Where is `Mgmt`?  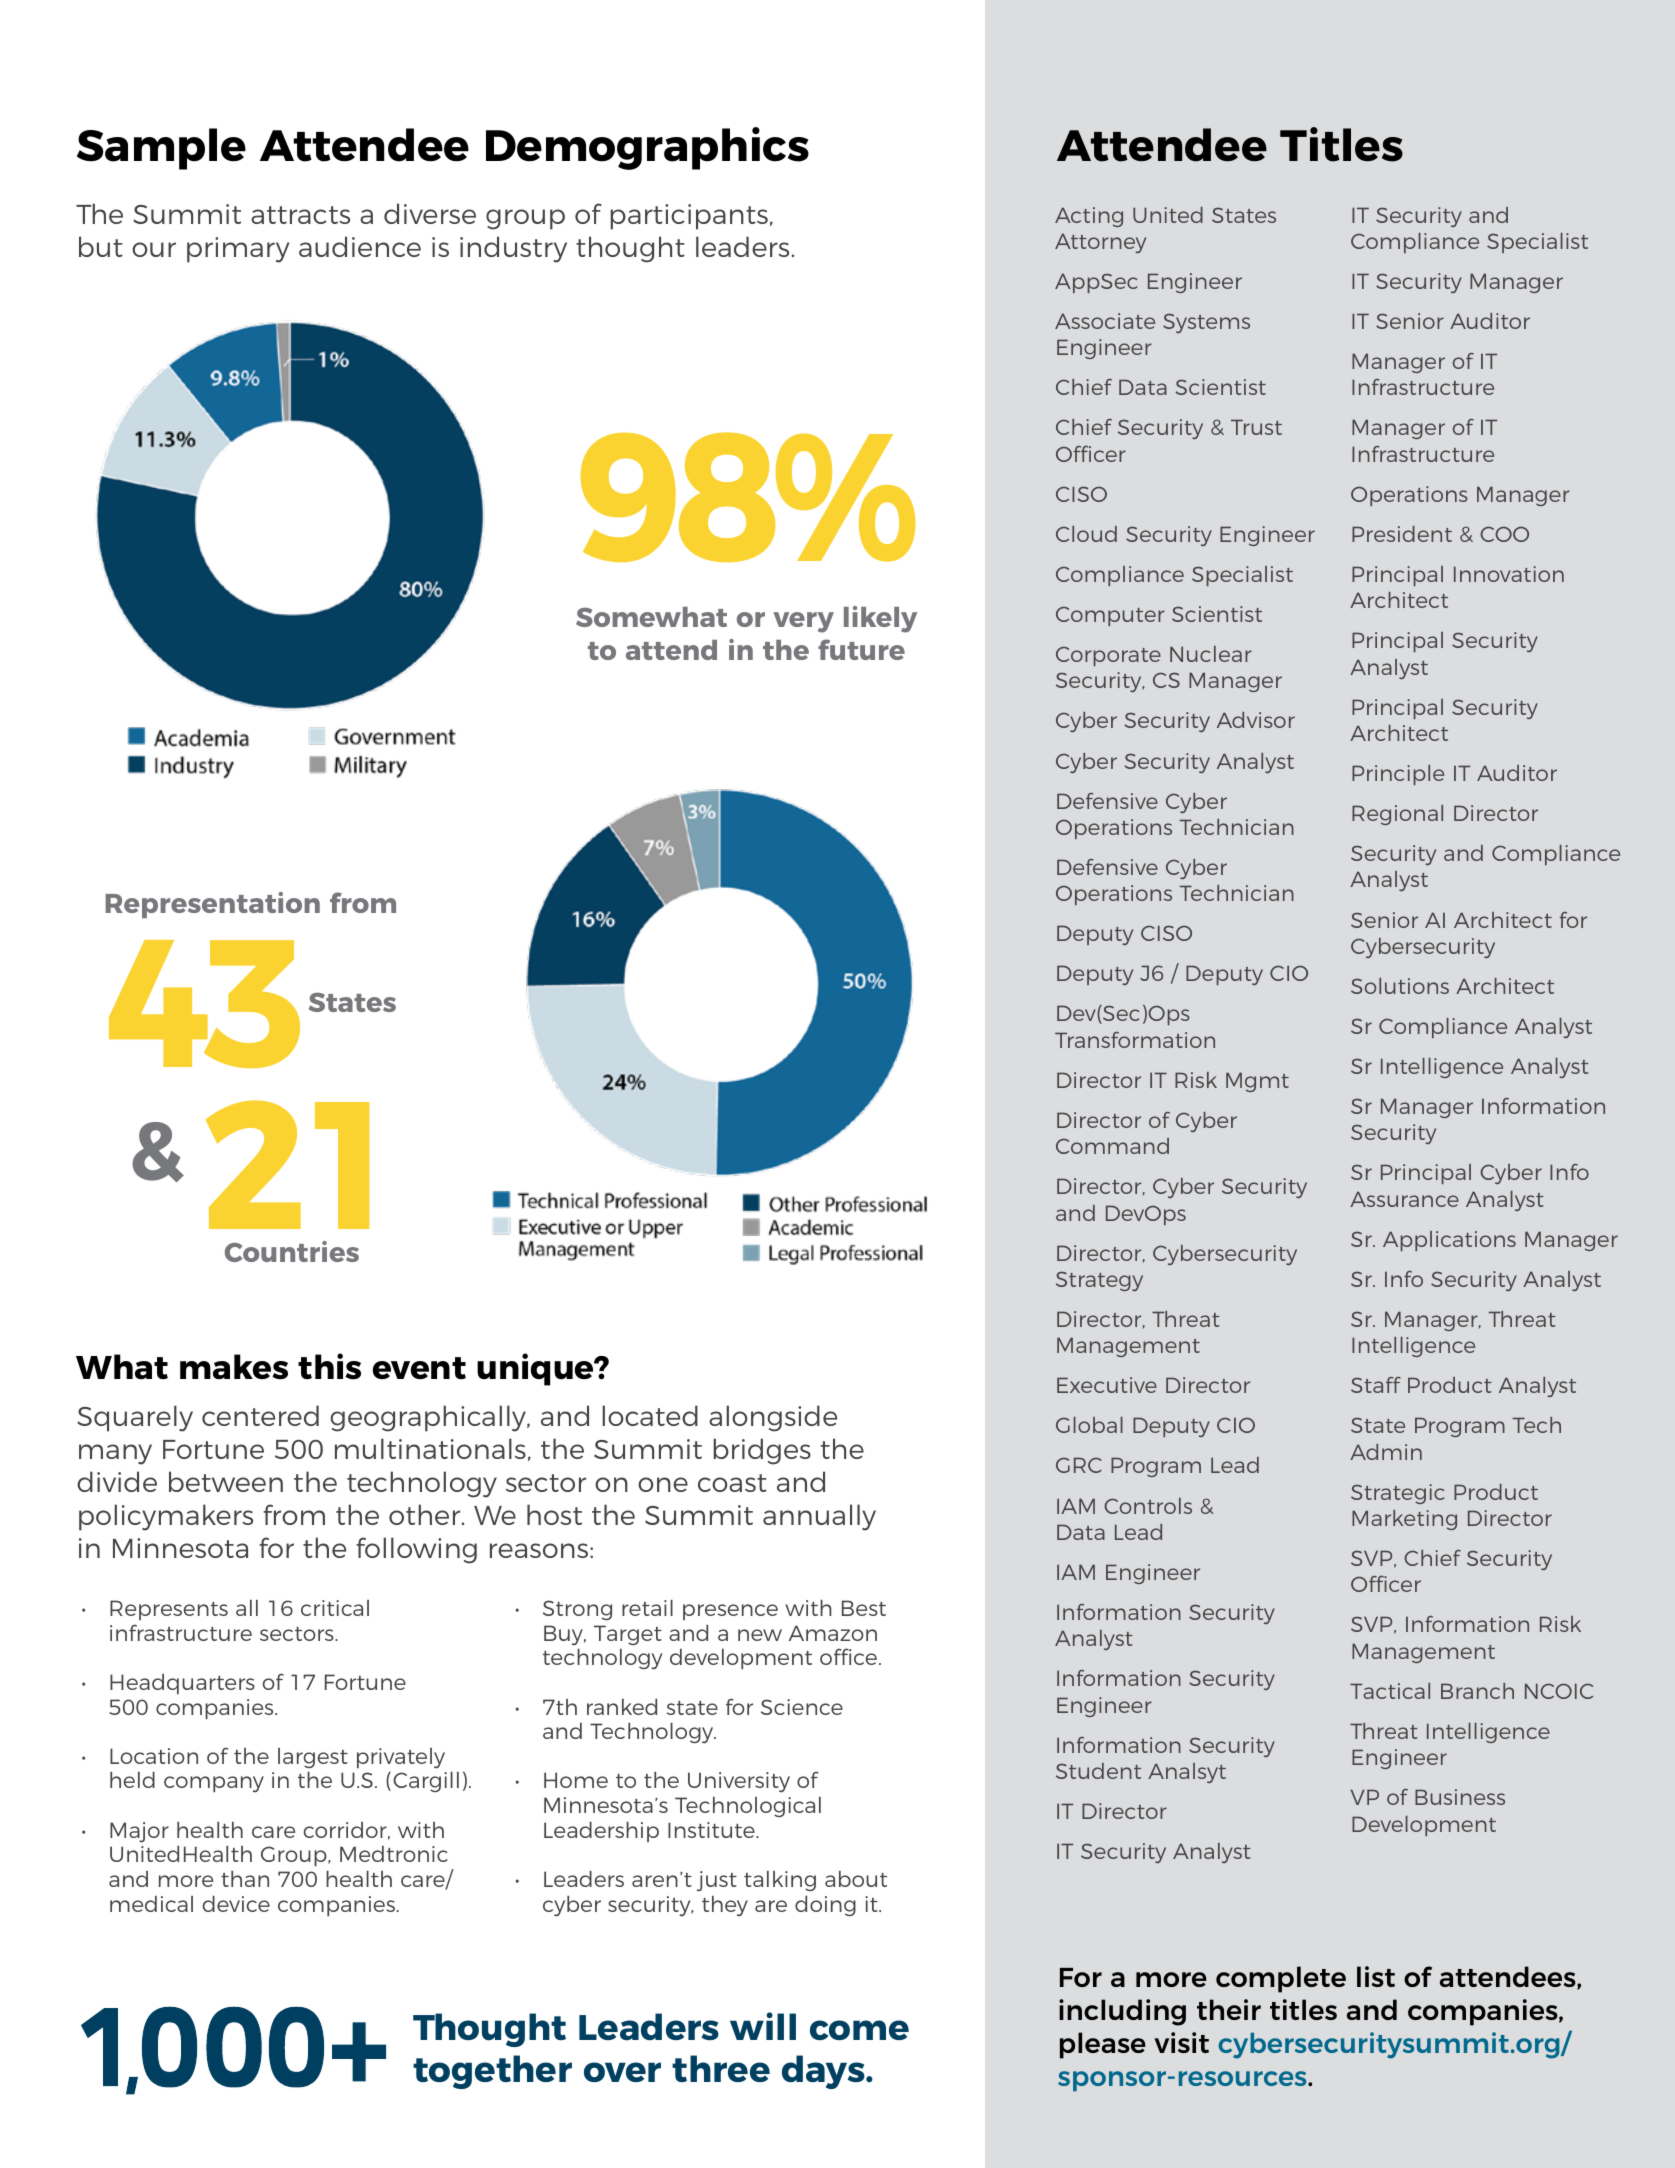 Mgmt is located at coordinates (1257, 1082).
